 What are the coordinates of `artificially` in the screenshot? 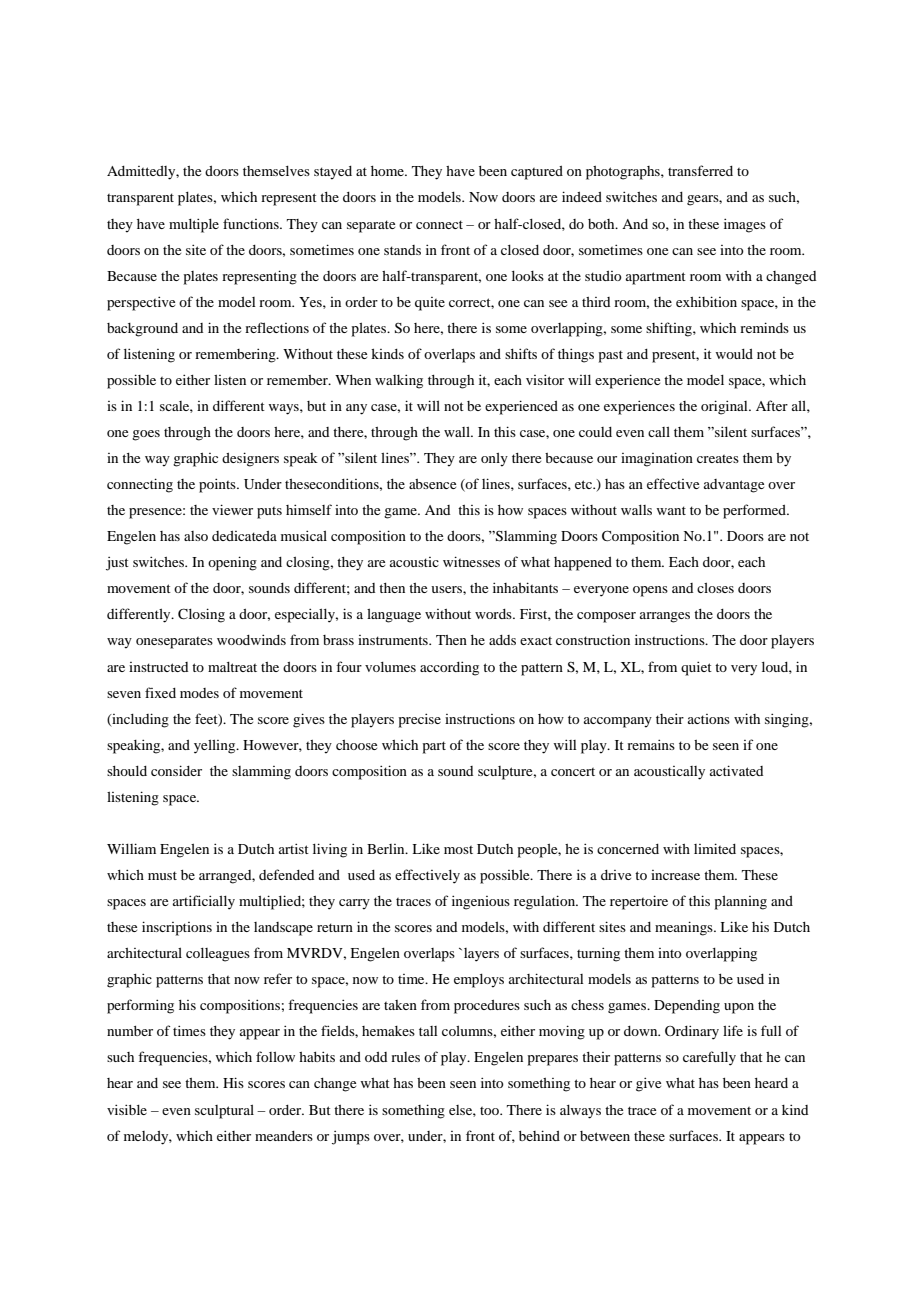 It's located at (204, 902).
